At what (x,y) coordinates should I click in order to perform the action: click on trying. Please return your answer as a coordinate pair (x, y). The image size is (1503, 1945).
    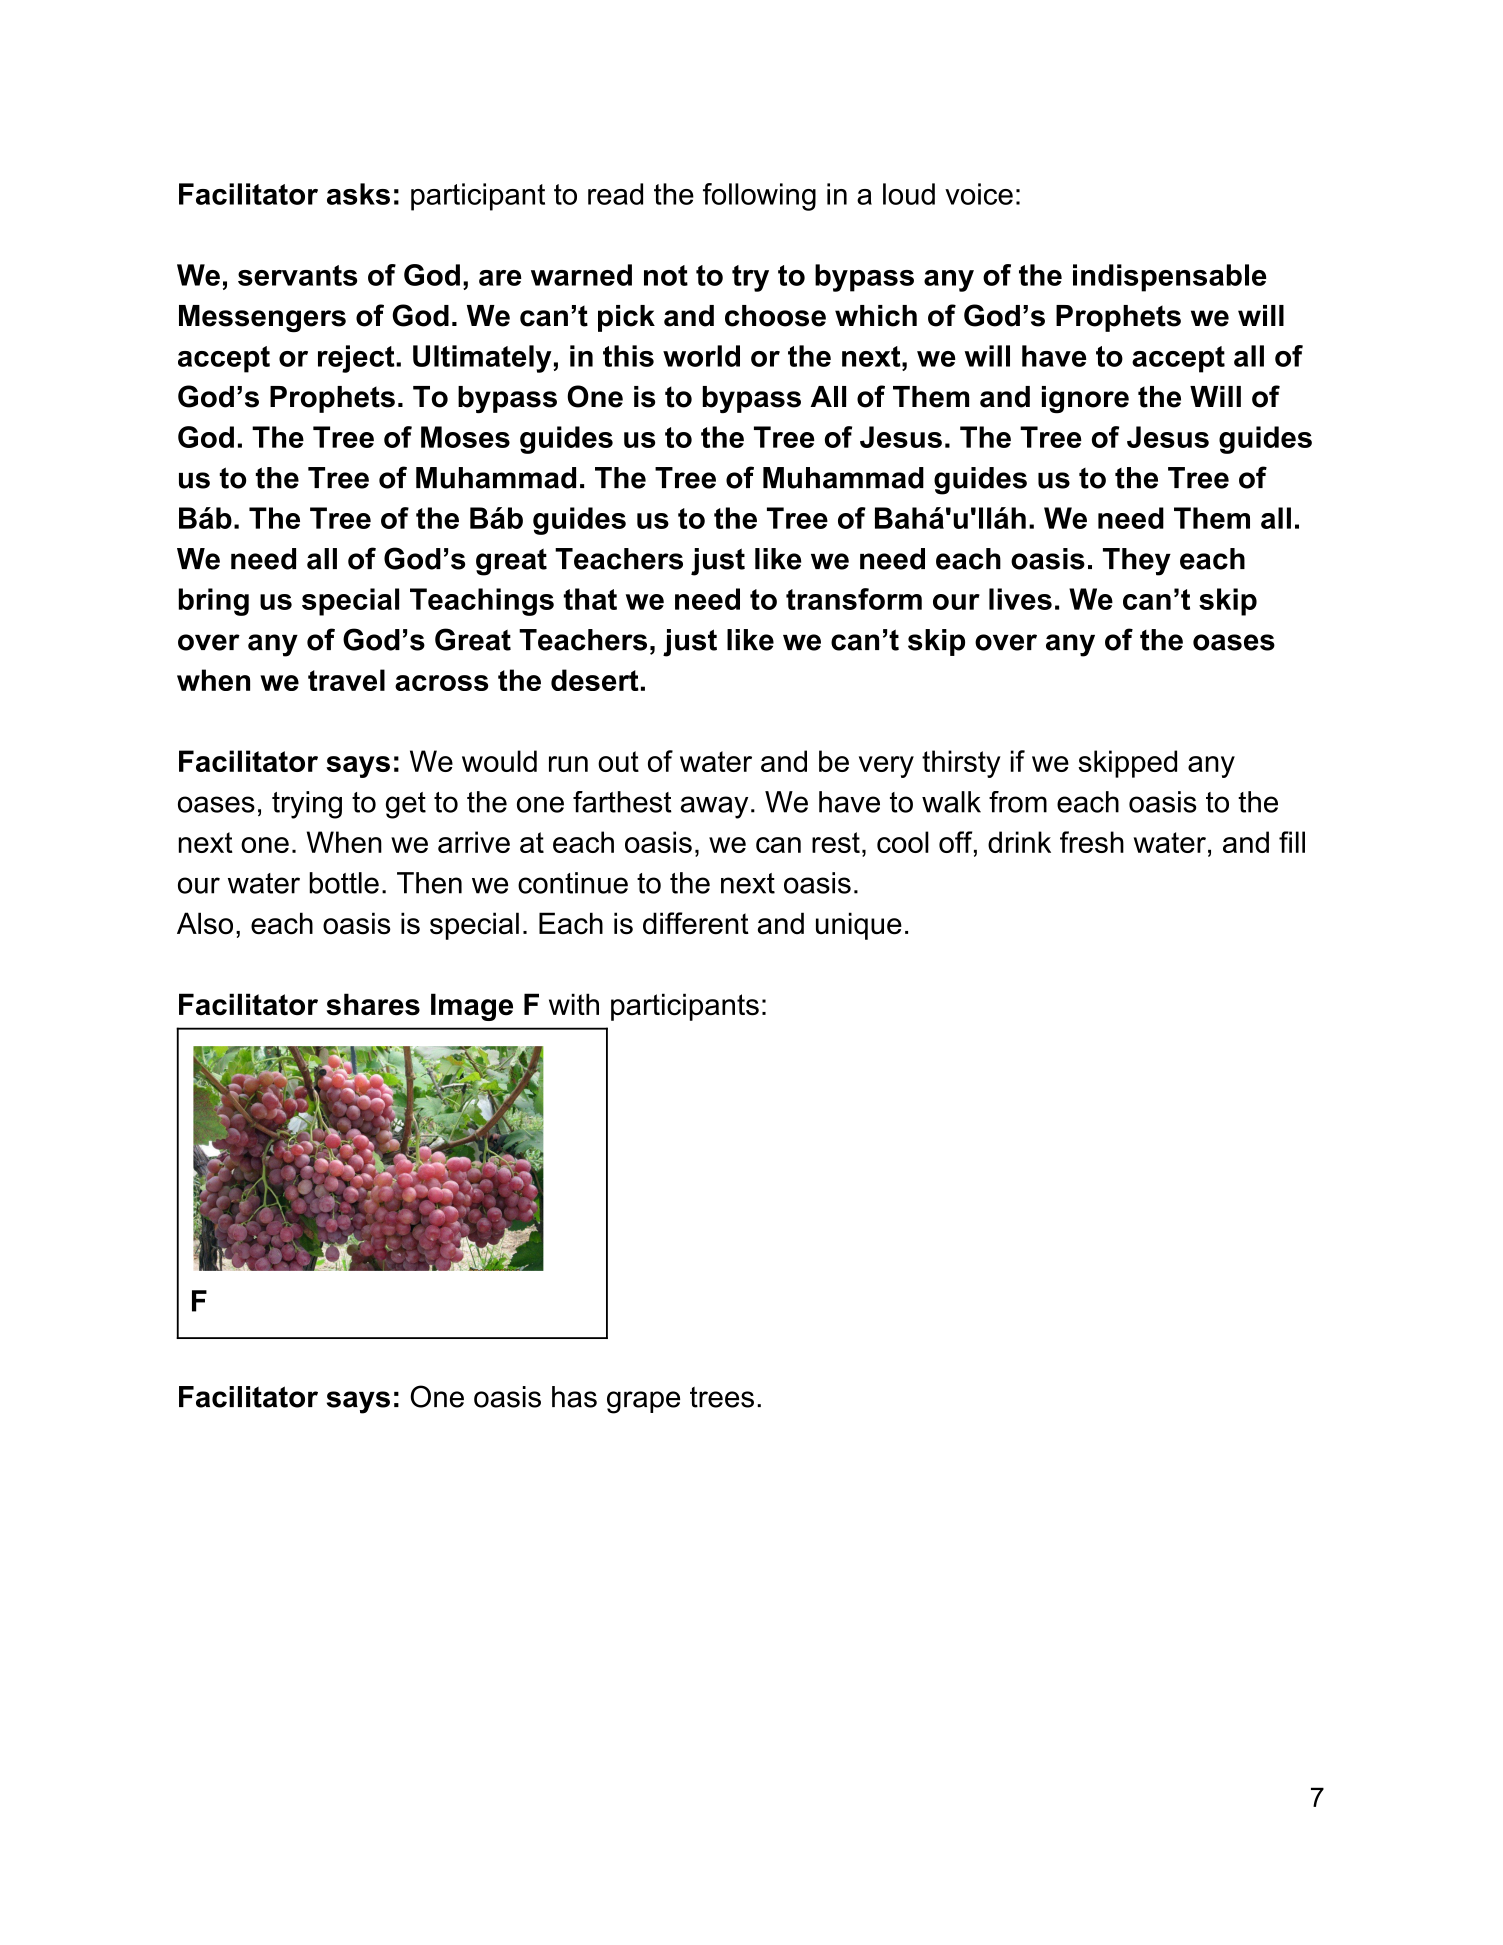
    Looking at the image, I should click on (307, 805).
